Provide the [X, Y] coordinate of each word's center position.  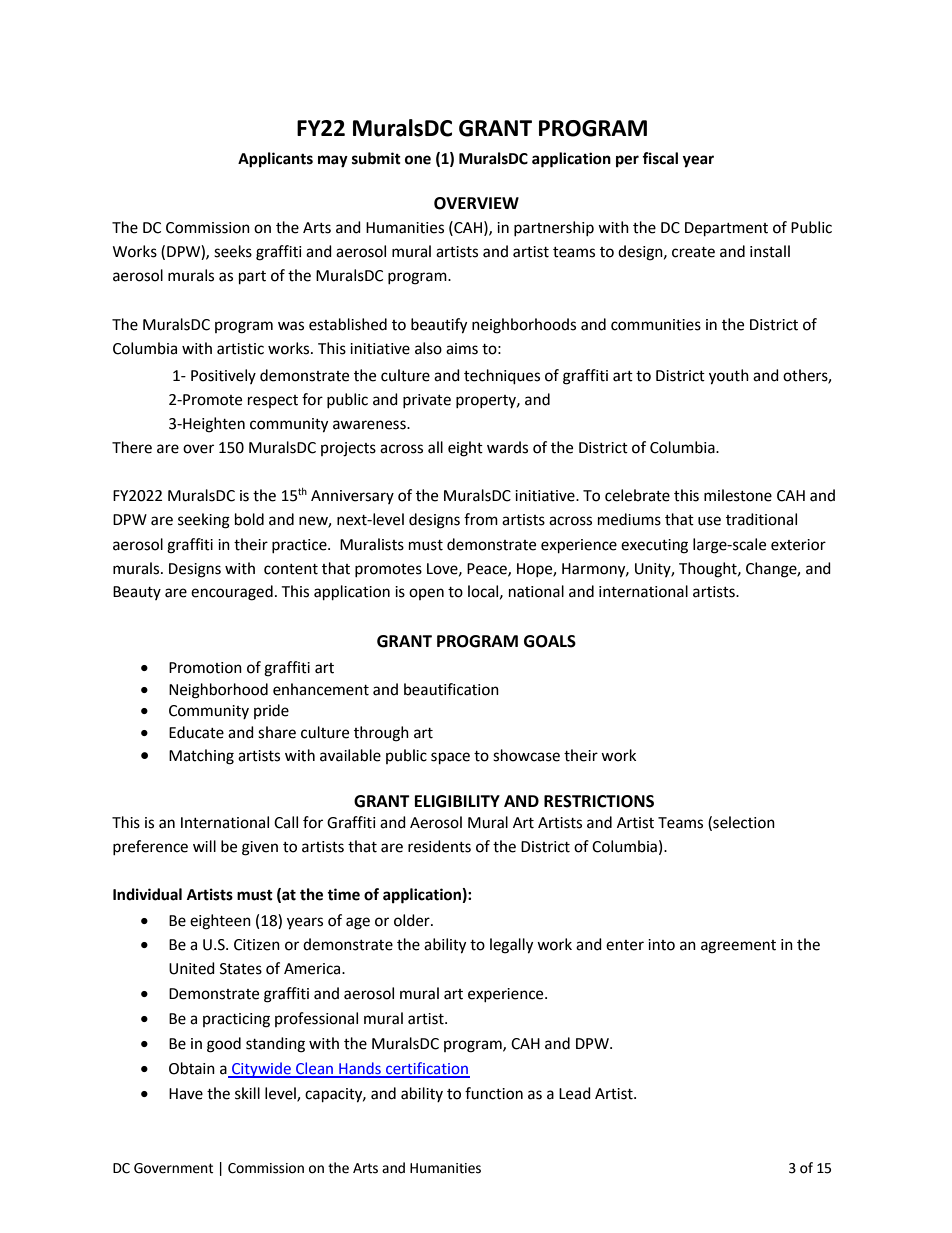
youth [729, 377]
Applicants [275, 160]
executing [654, 546]
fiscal [660, 158]
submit [376, 158]
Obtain [192, 1068]
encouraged [232, 593]
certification [427, 1069]
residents [439, 846]
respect [273, 401]
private [427, 401]
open [426, 594]
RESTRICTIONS [599, 801]
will [204, 846]
